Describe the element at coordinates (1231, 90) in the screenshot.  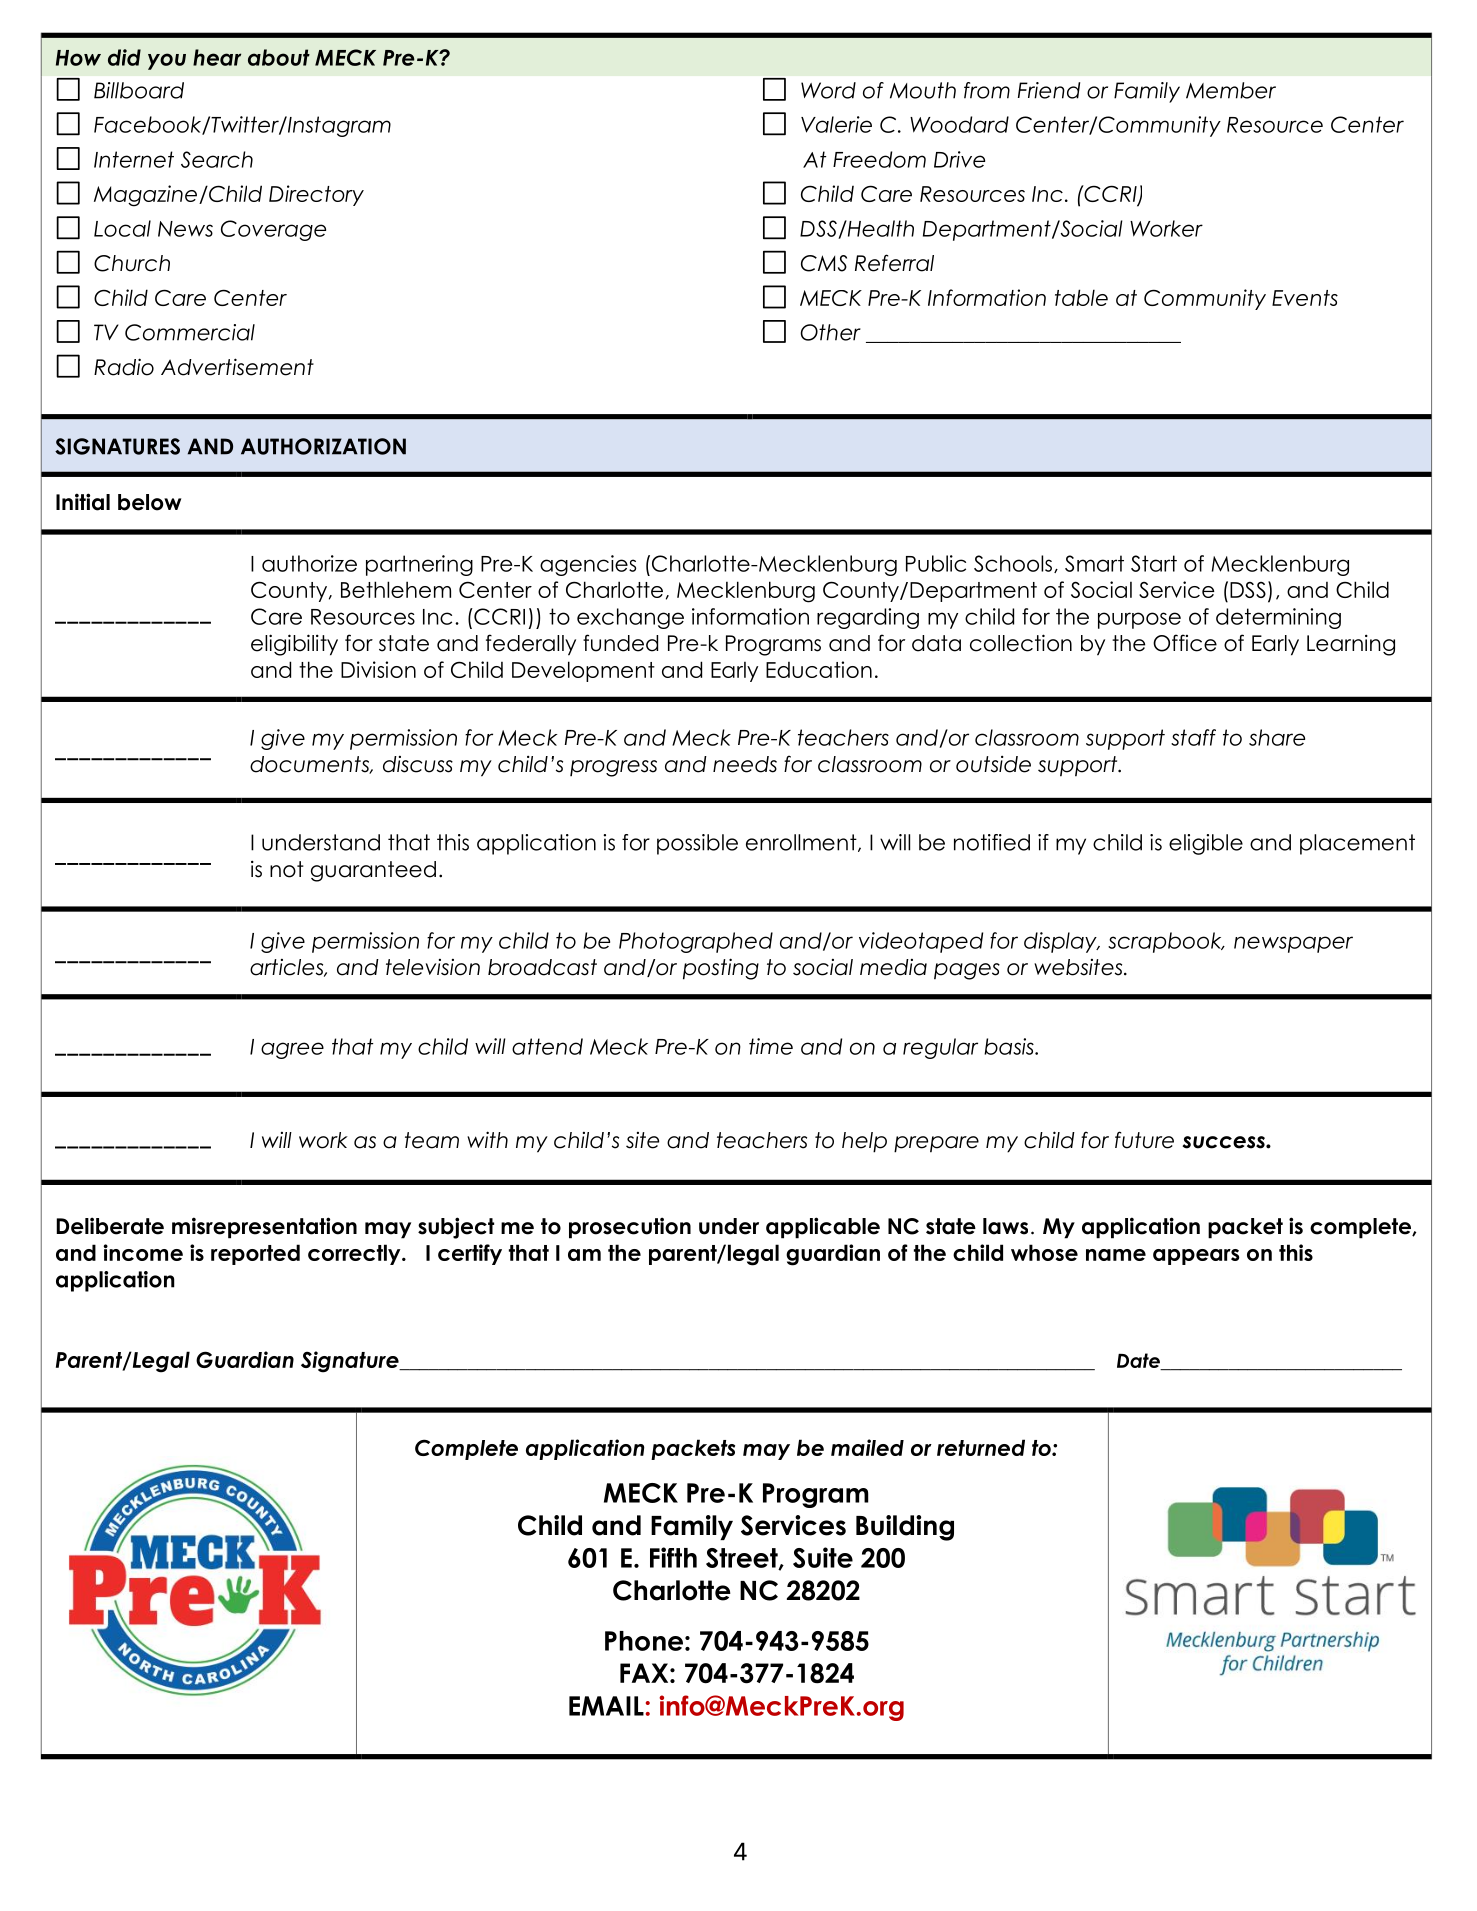
I see `Member` at that location.
